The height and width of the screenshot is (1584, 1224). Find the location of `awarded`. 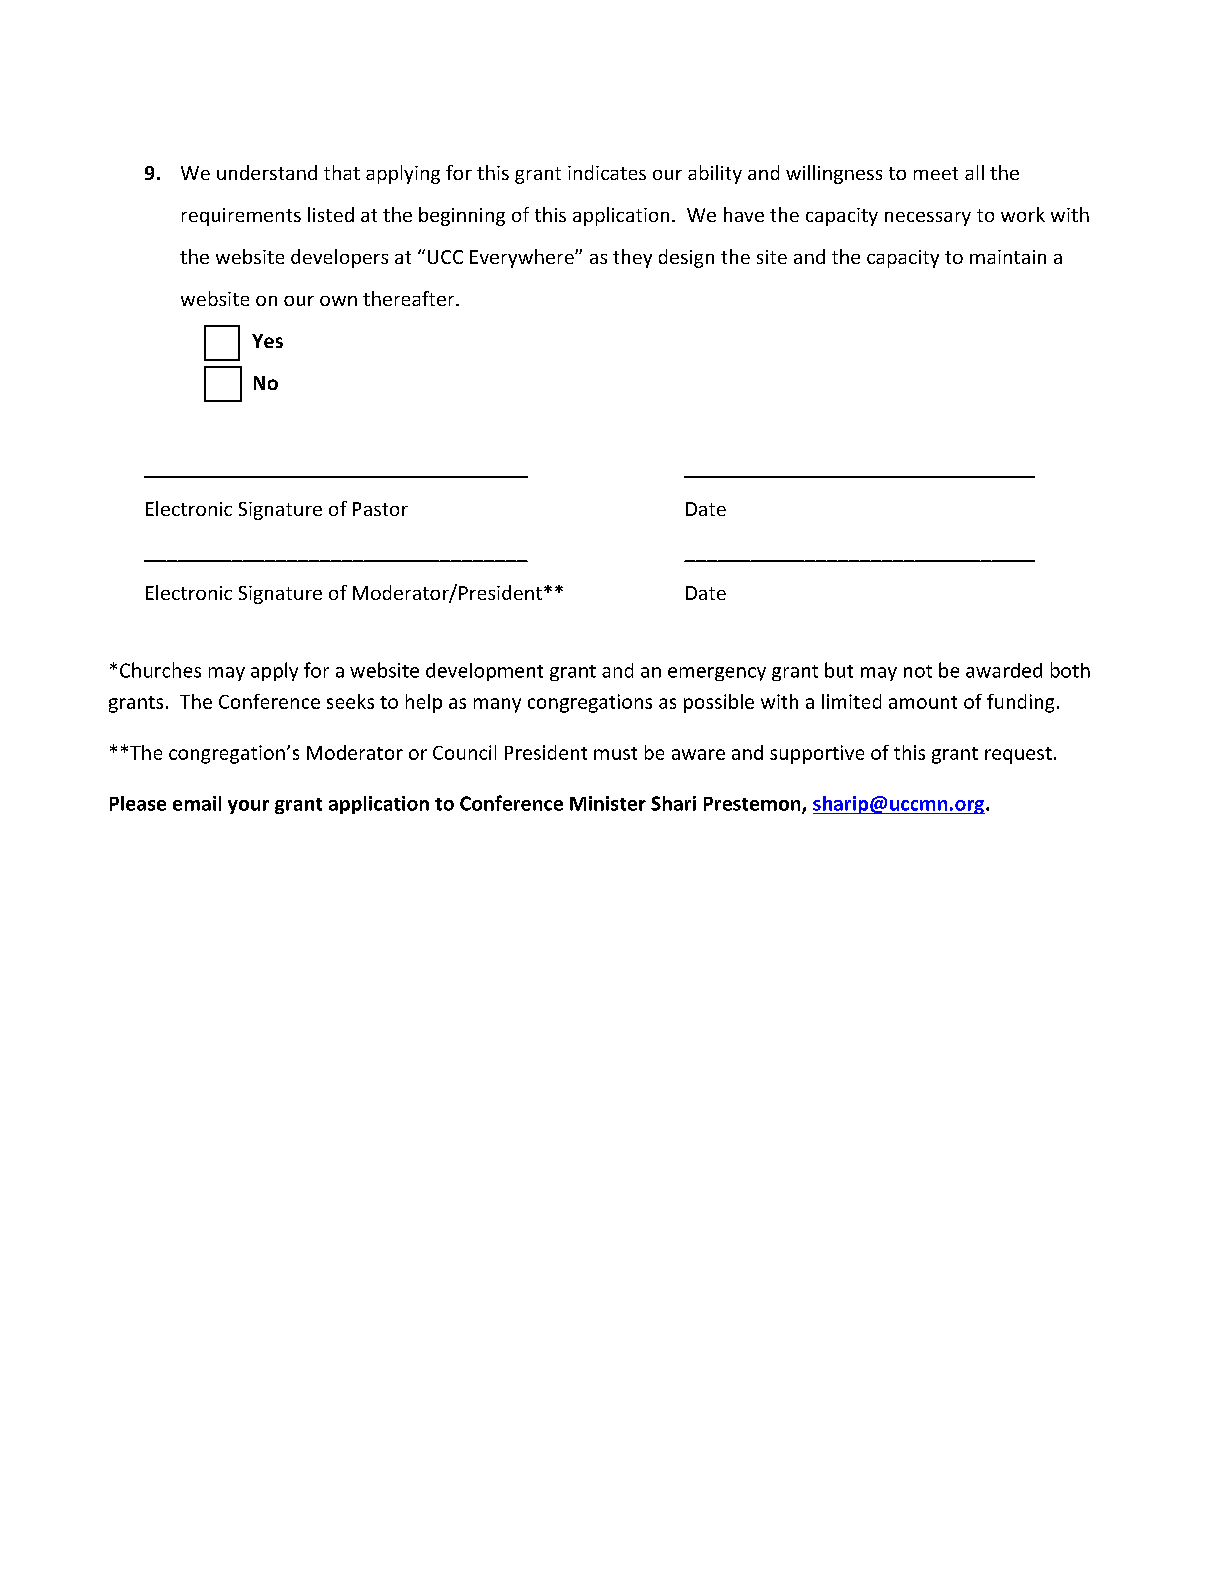

awarded is located at coordinates (1004, 670).
